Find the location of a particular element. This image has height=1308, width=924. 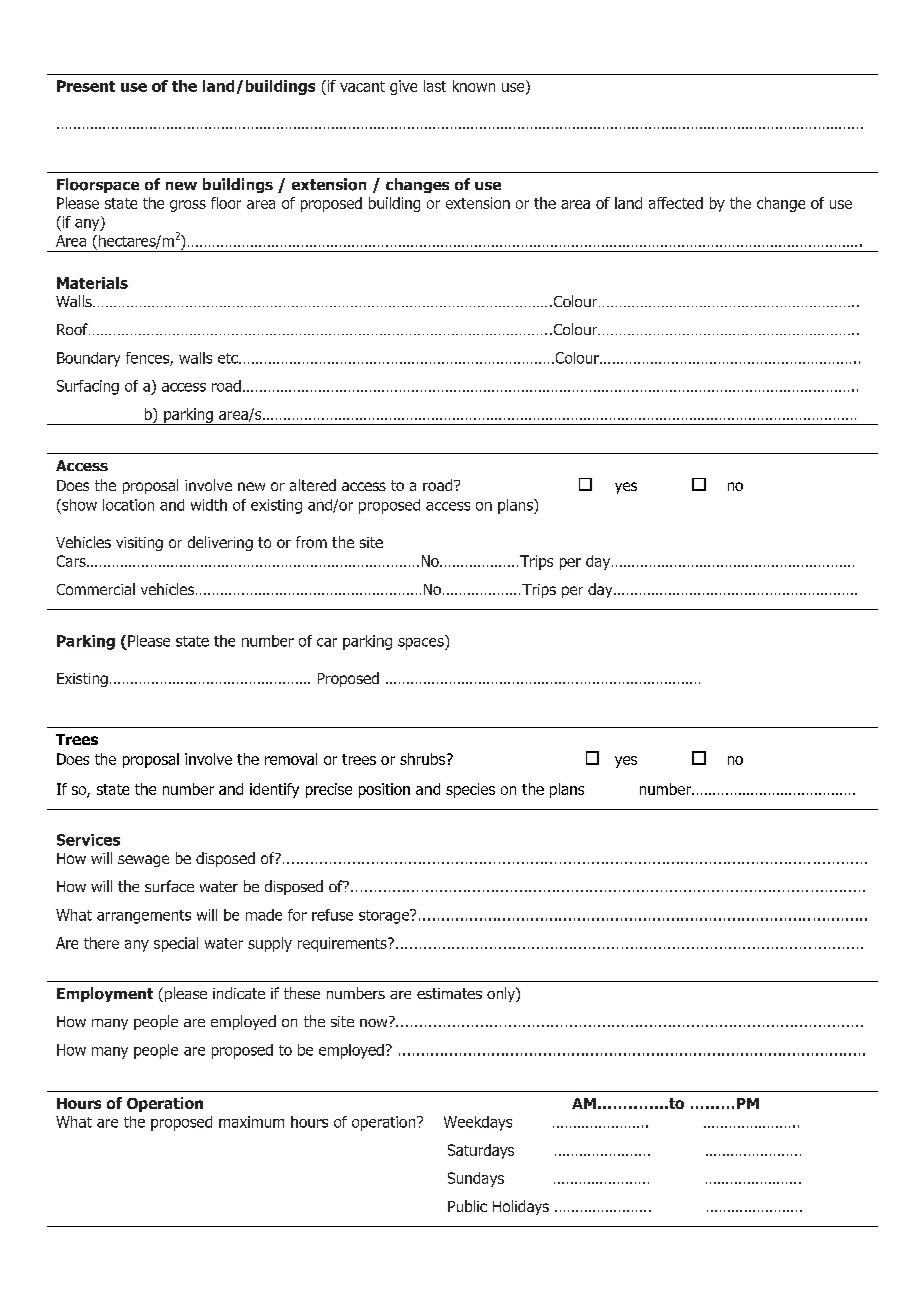

Surfacing is located at coordinates (88, 387).
